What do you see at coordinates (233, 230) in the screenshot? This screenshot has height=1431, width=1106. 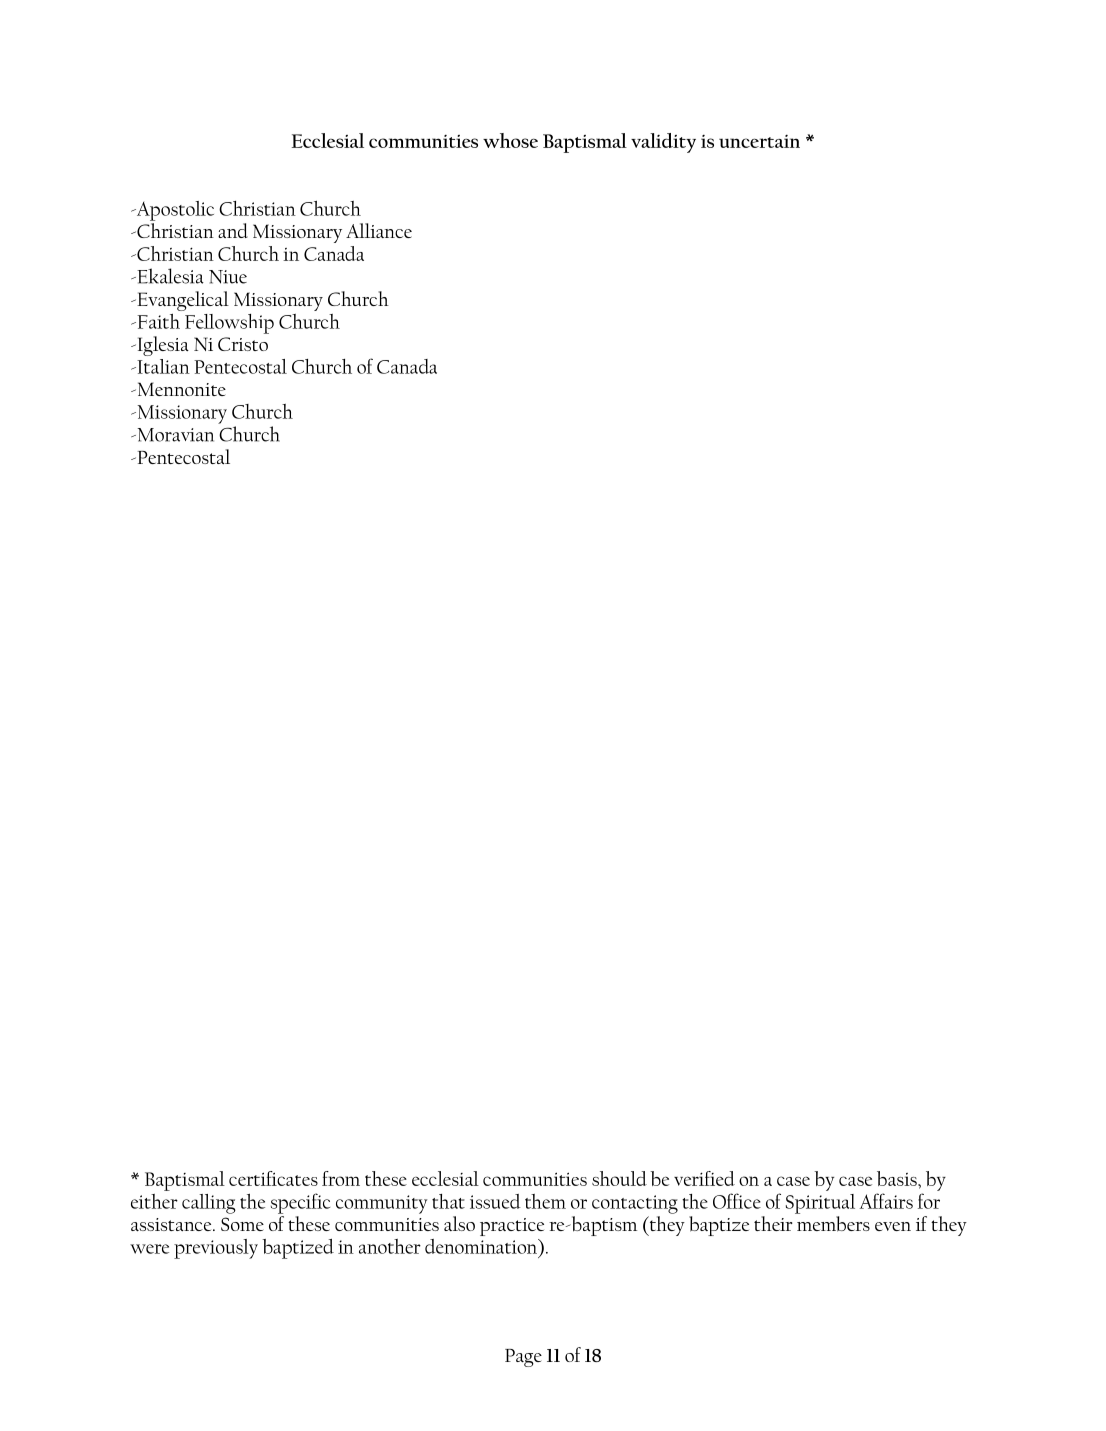 I see `and` at bounding box center [233, 230].
